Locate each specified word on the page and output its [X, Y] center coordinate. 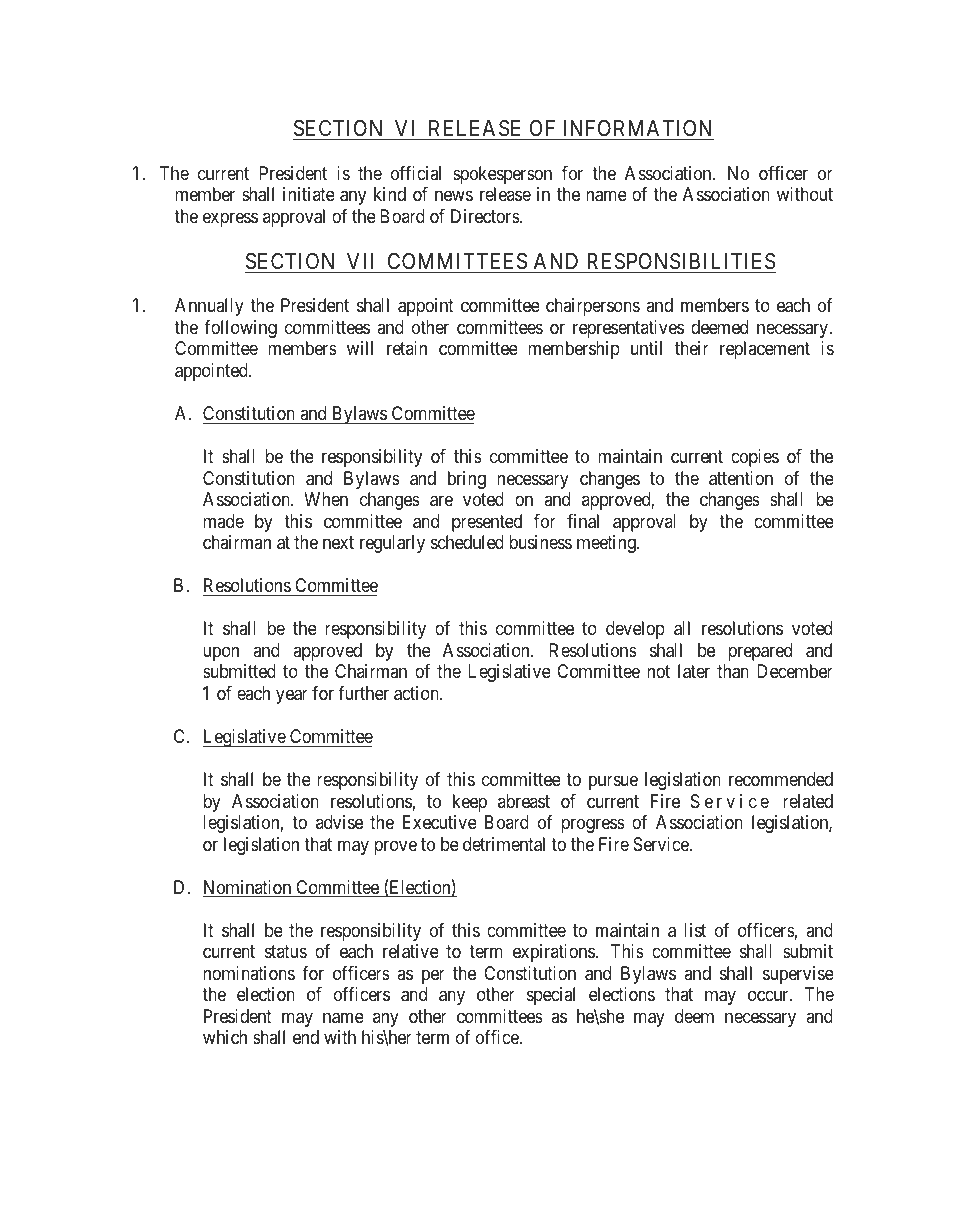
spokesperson [502, 175]
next [338, 542]
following [240, 328]
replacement [765, 350]
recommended [781, 779]
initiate [309, 194]
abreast [524, 801]
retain [407, 348]
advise [339, 822]
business [540, 542]
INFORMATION [637, 130]
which [225, 1037]
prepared [760, 652]
